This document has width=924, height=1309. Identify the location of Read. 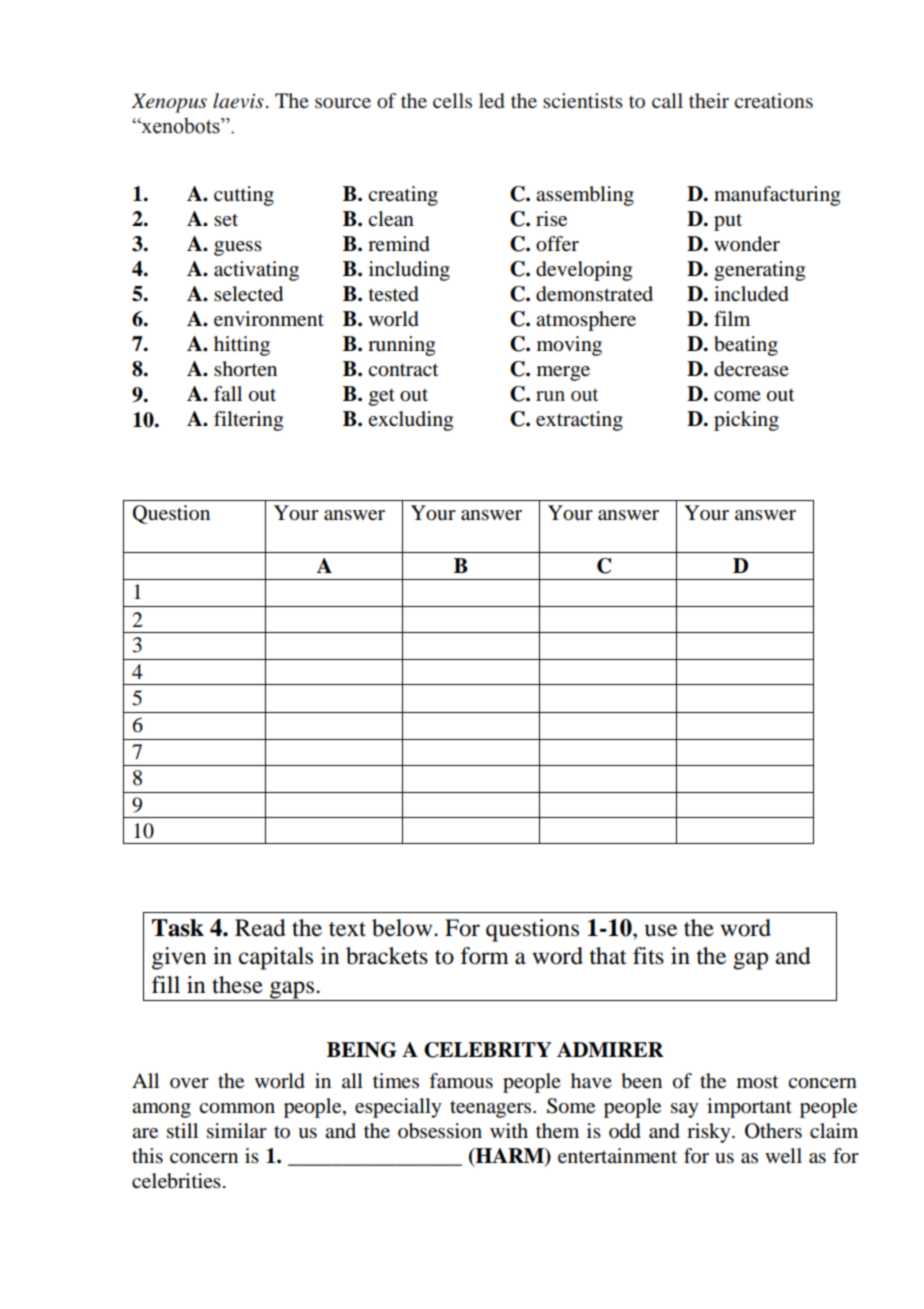
(260, 928).
